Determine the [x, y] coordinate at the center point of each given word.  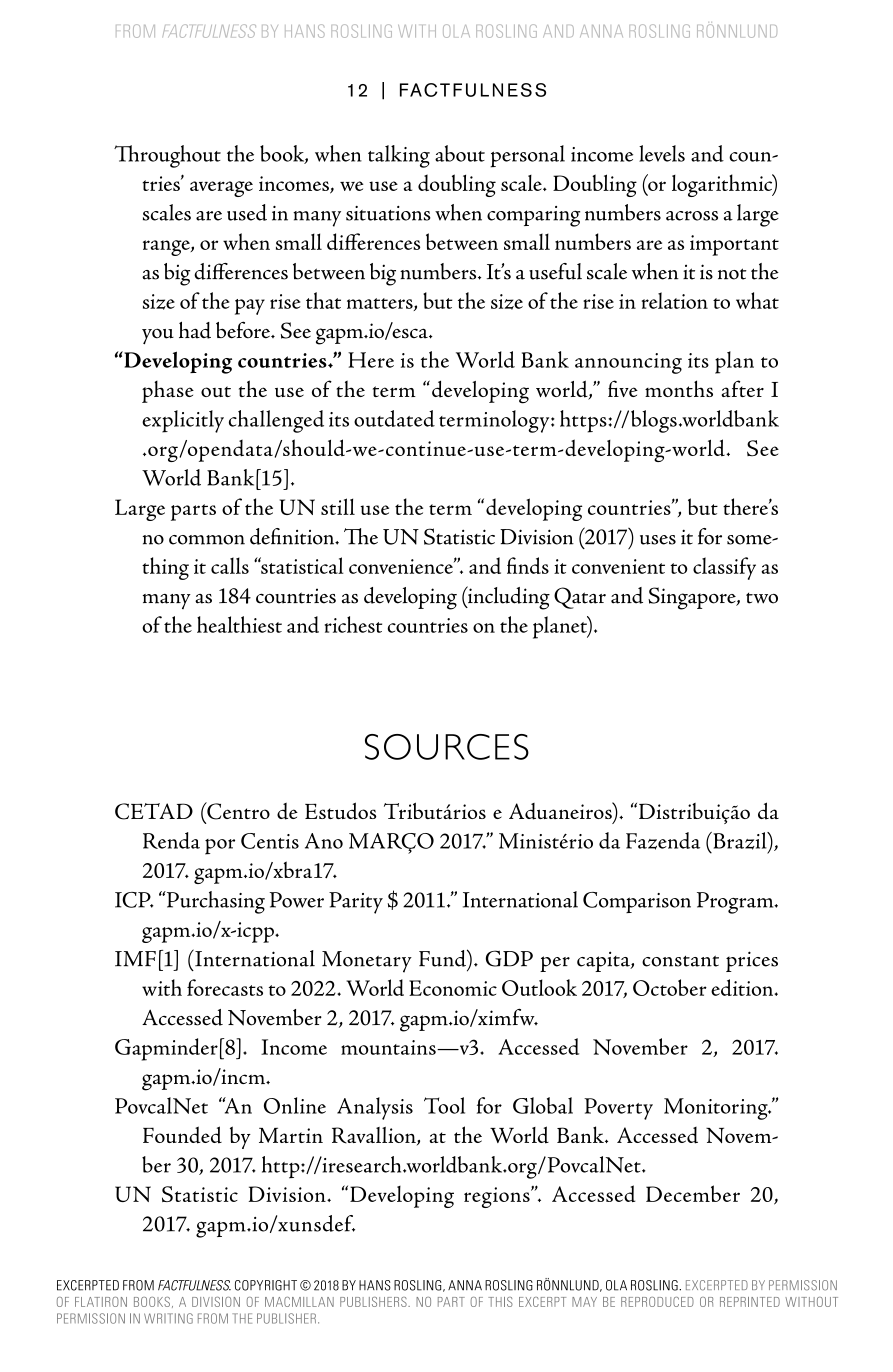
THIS [500, 1302]
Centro [237, 811]
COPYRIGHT [266, 1285]
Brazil [740, 842]
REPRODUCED [657, 1302]
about [460, 153]
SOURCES [447, 747]
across [692, 216]
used [247, 212]
